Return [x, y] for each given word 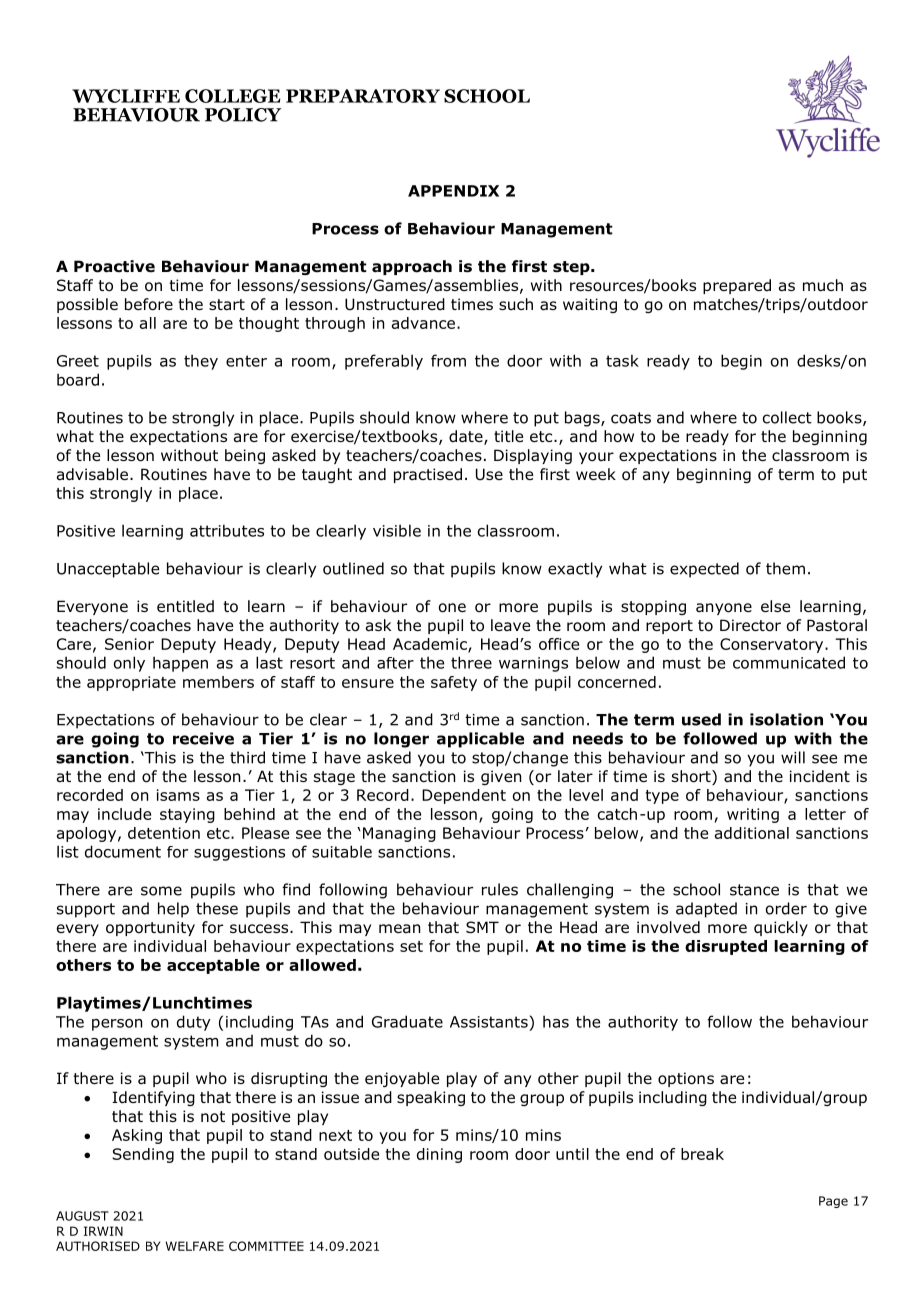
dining [439, 1155]
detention [164, 833]
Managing [399, 834]
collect [787, 417]
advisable [92, 474]
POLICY [243, 115]
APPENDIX [453, 191]
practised [428, 475]
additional [752, 833]
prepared [737, 286]
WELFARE [194, 1246]
